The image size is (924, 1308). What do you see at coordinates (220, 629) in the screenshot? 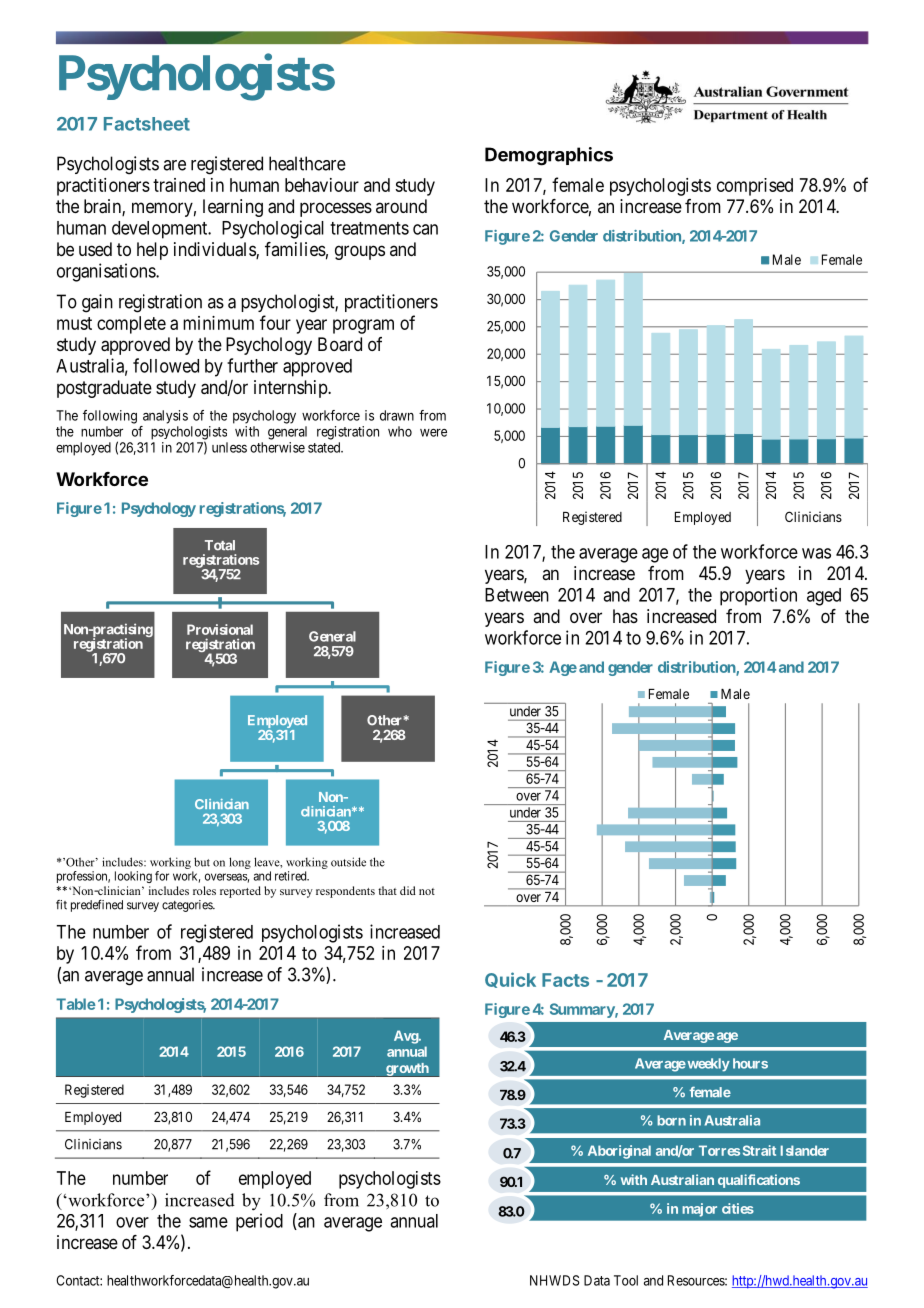
I see `Provisional` at bounding box center [220, 629].
